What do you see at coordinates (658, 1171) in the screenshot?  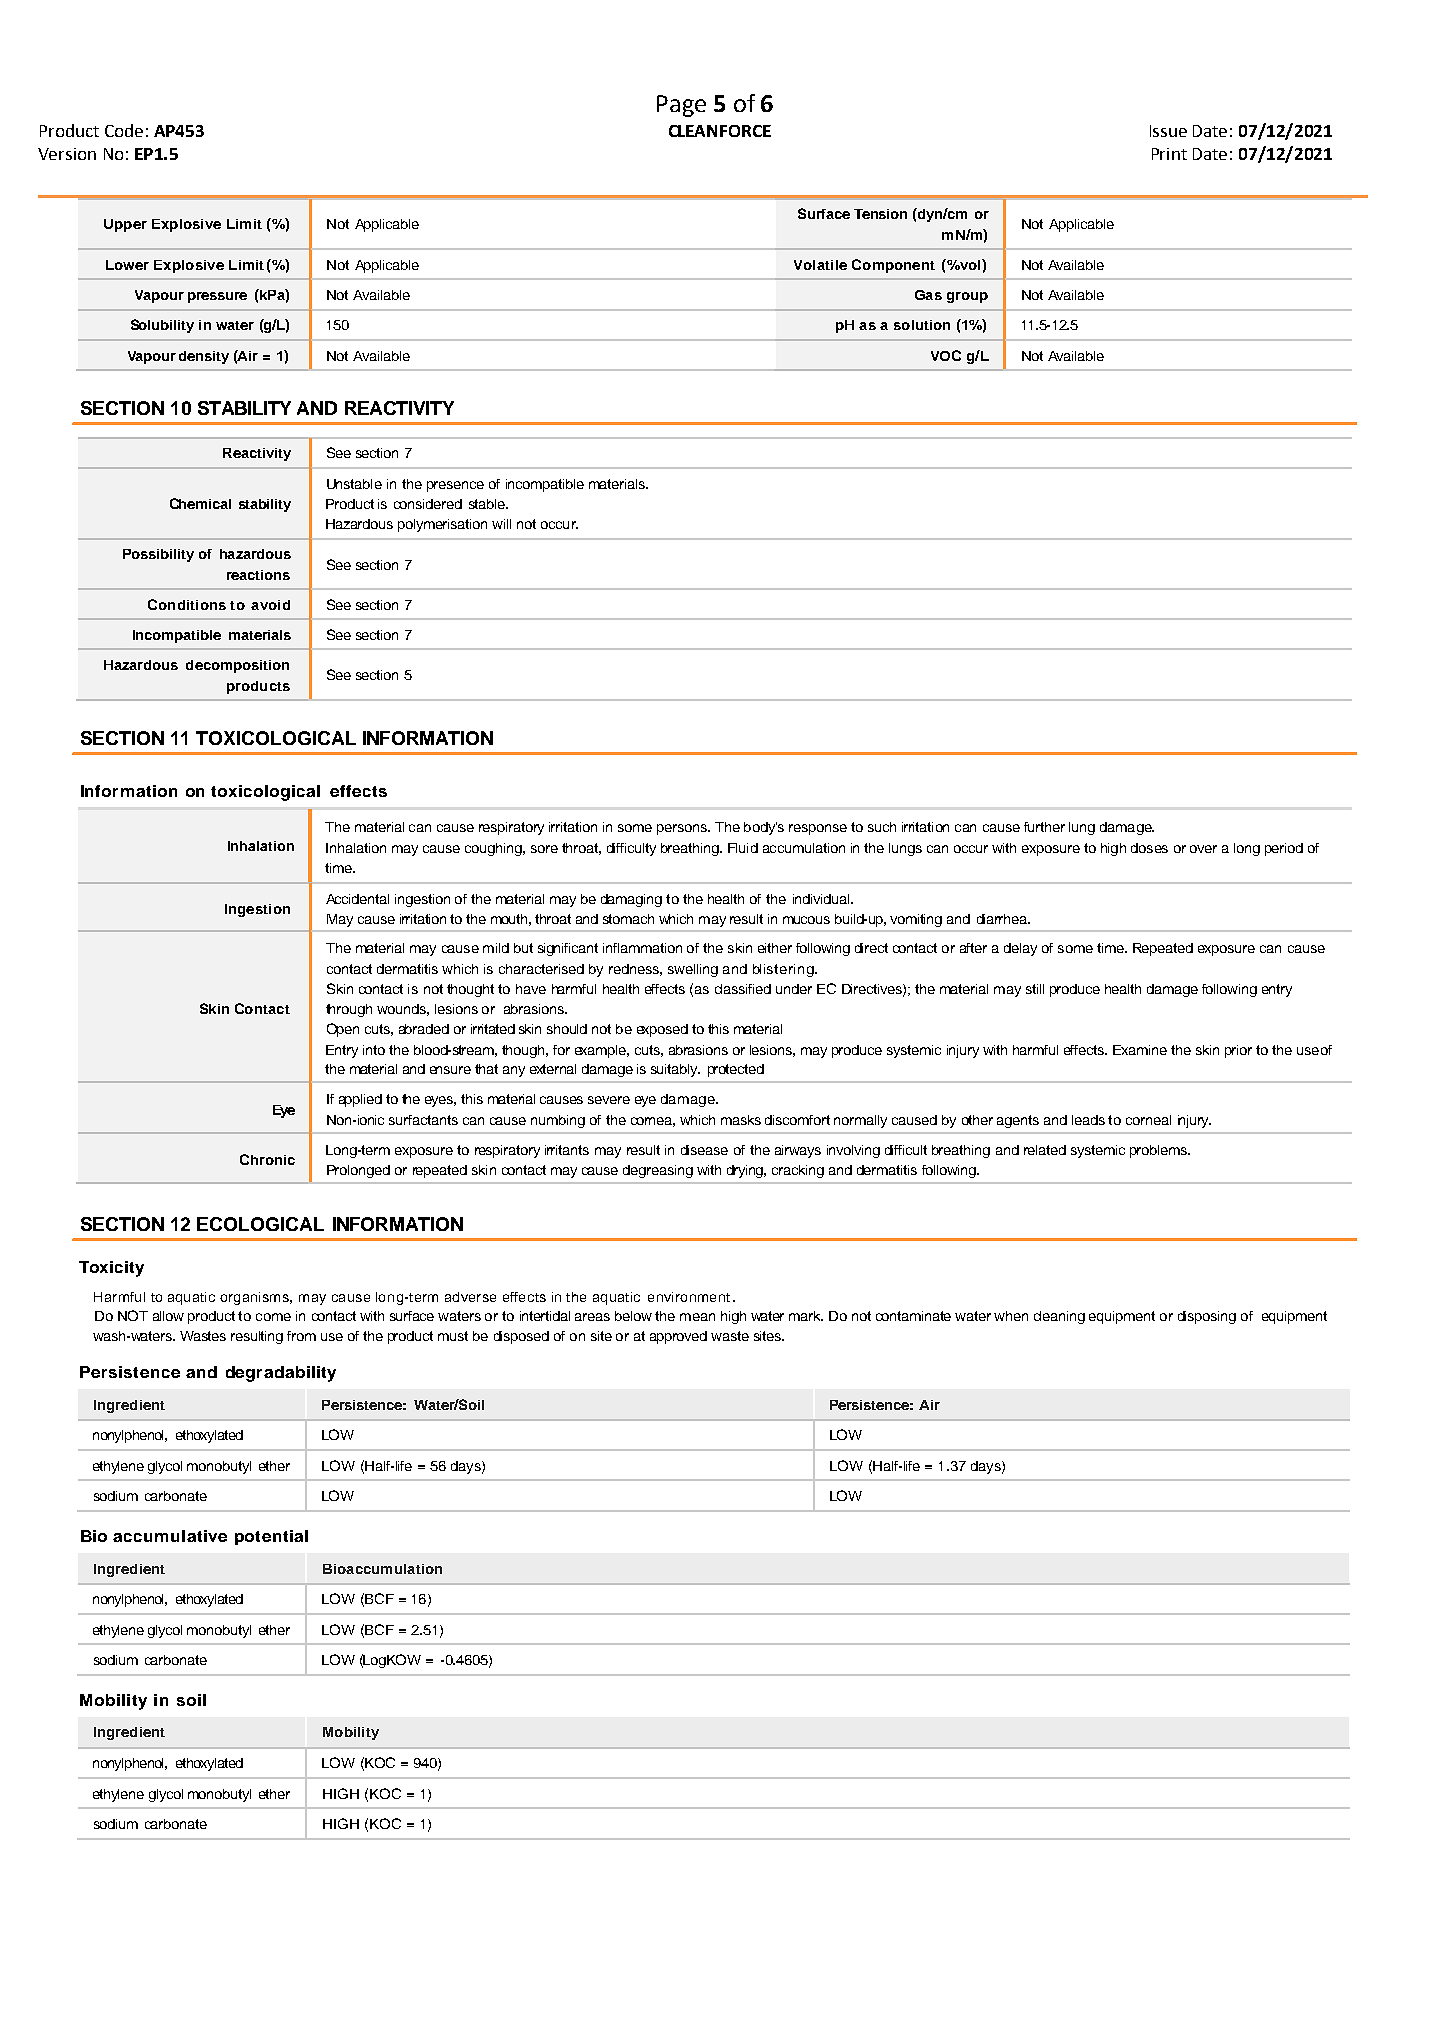 I see `degreasing` at bounding box center [658, 1171].
